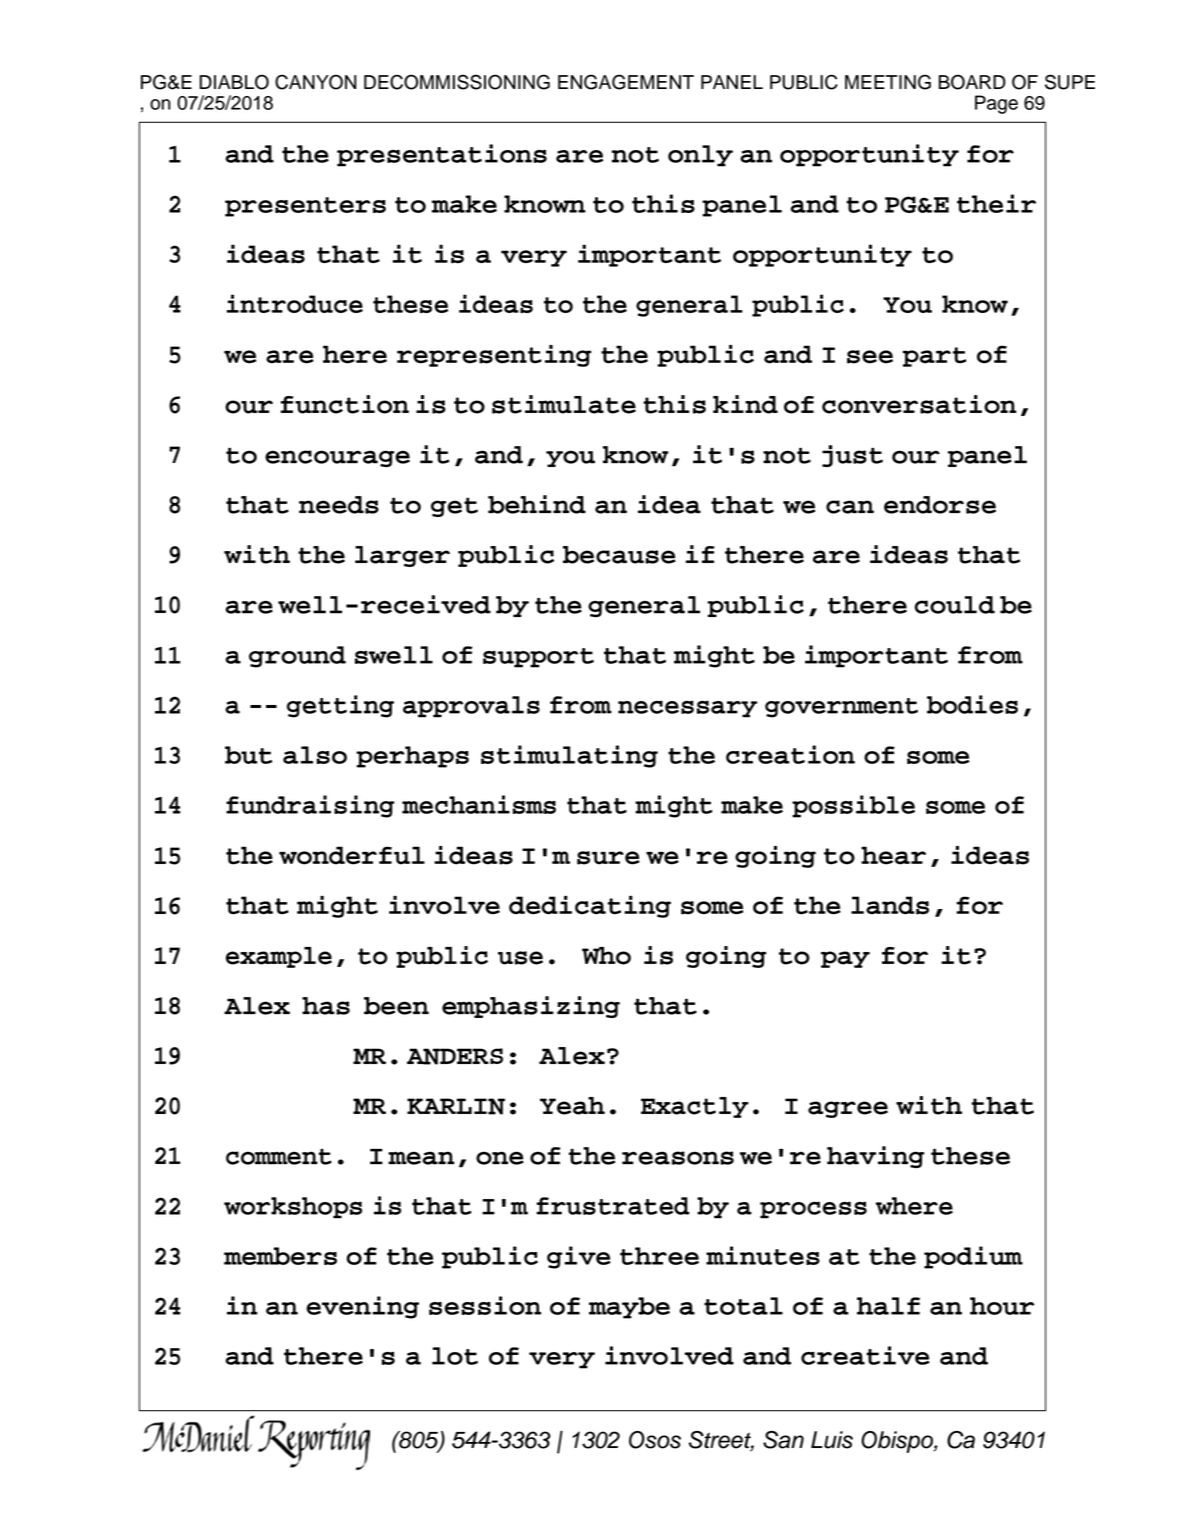 The image size is (1185, 1533). I want to click on evening, so click(362, 1307).
